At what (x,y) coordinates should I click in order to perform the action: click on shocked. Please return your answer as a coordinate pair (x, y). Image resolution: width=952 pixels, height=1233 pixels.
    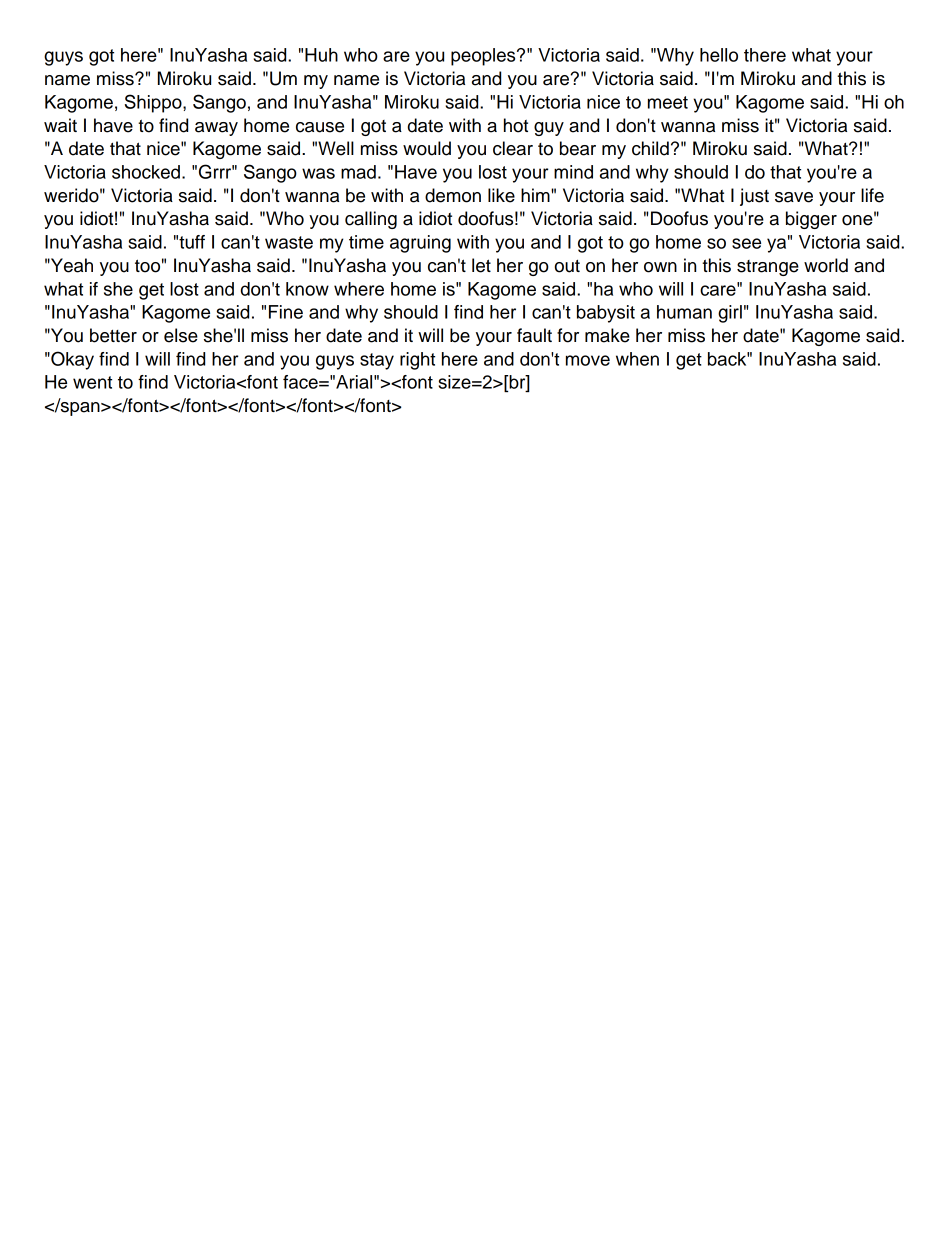
    Looking at the image, I should click on (146, 172).
